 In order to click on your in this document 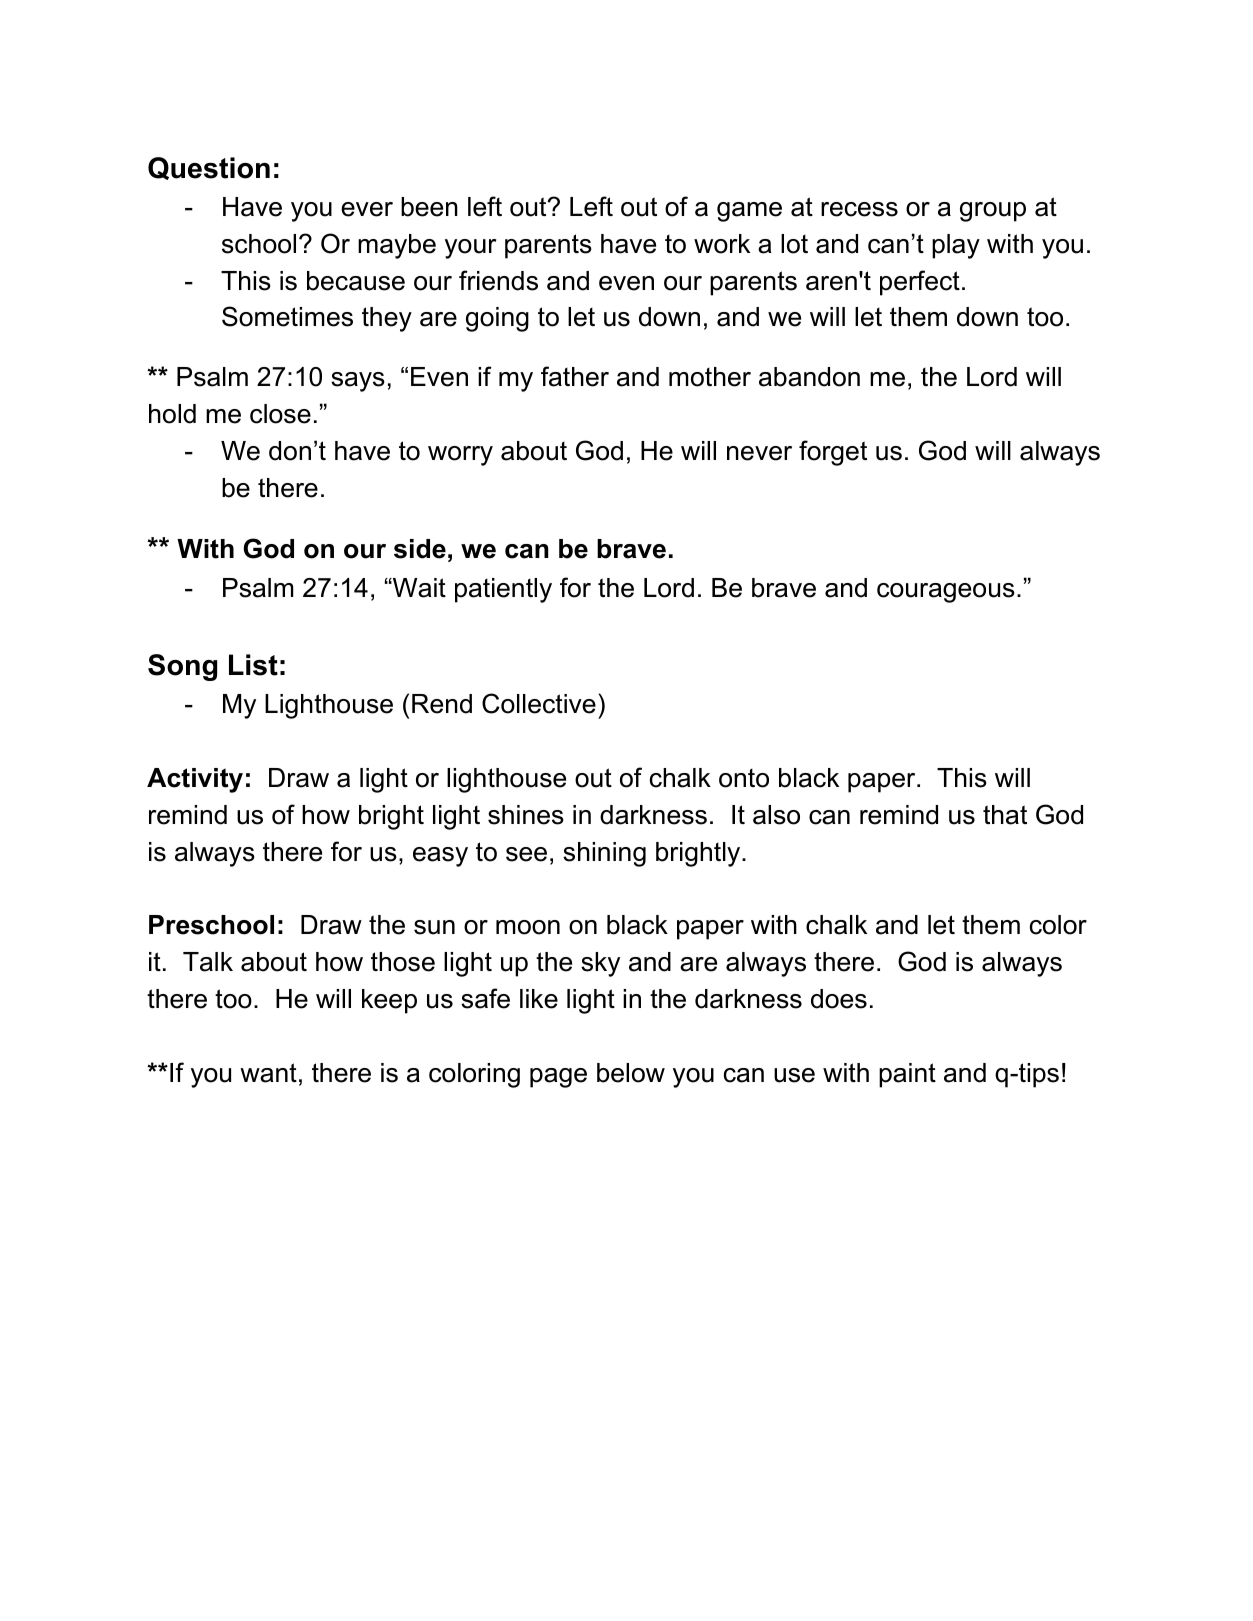, I will do `click(470, 249)`.
